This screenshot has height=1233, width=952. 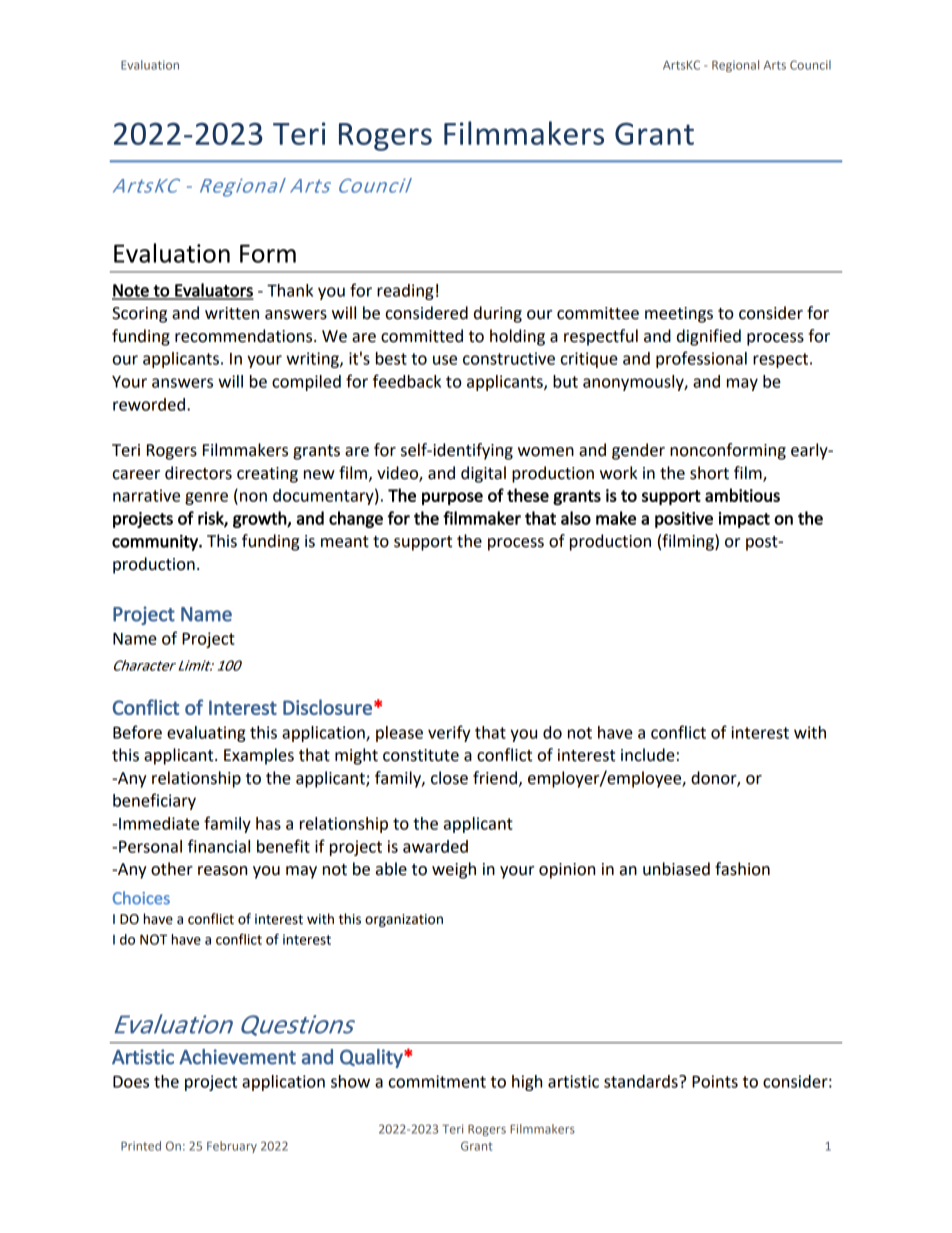 What do you see at coordinates (676, 869) in the screenshot?
I see `unbiased` at bounding box center [676, 869].
